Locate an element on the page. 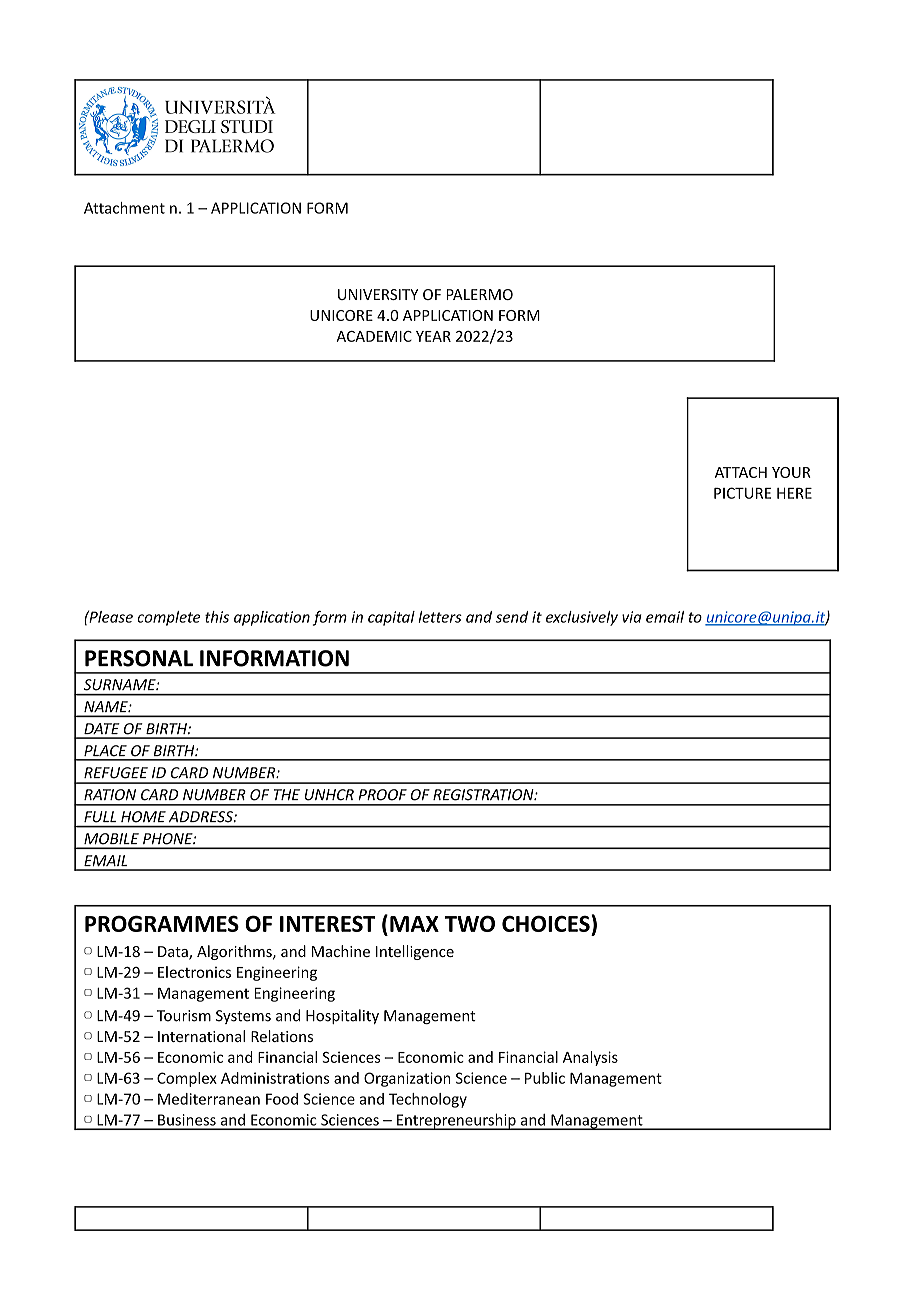 The width and height of the image is (924, 1307). letters is located at coordinates (440, 617).
